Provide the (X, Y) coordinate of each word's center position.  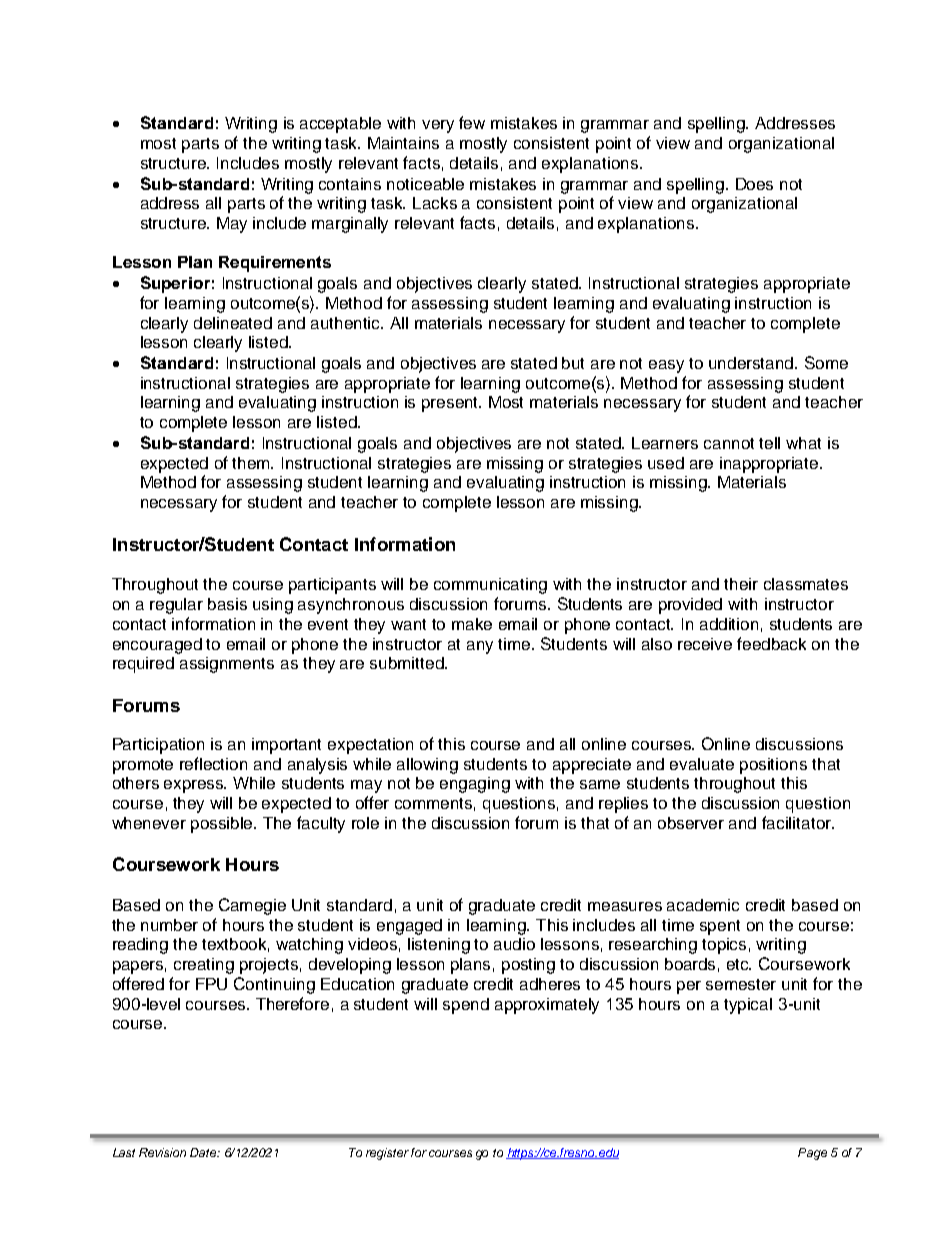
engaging (475, 785)
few (472, 122)
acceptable (340, 125)
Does (754, 184)
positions (773, 766)
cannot (729, 443)
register (387, 1154)
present (451, 404)
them (252, 463)
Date (204, 1152)
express (195, 786)
